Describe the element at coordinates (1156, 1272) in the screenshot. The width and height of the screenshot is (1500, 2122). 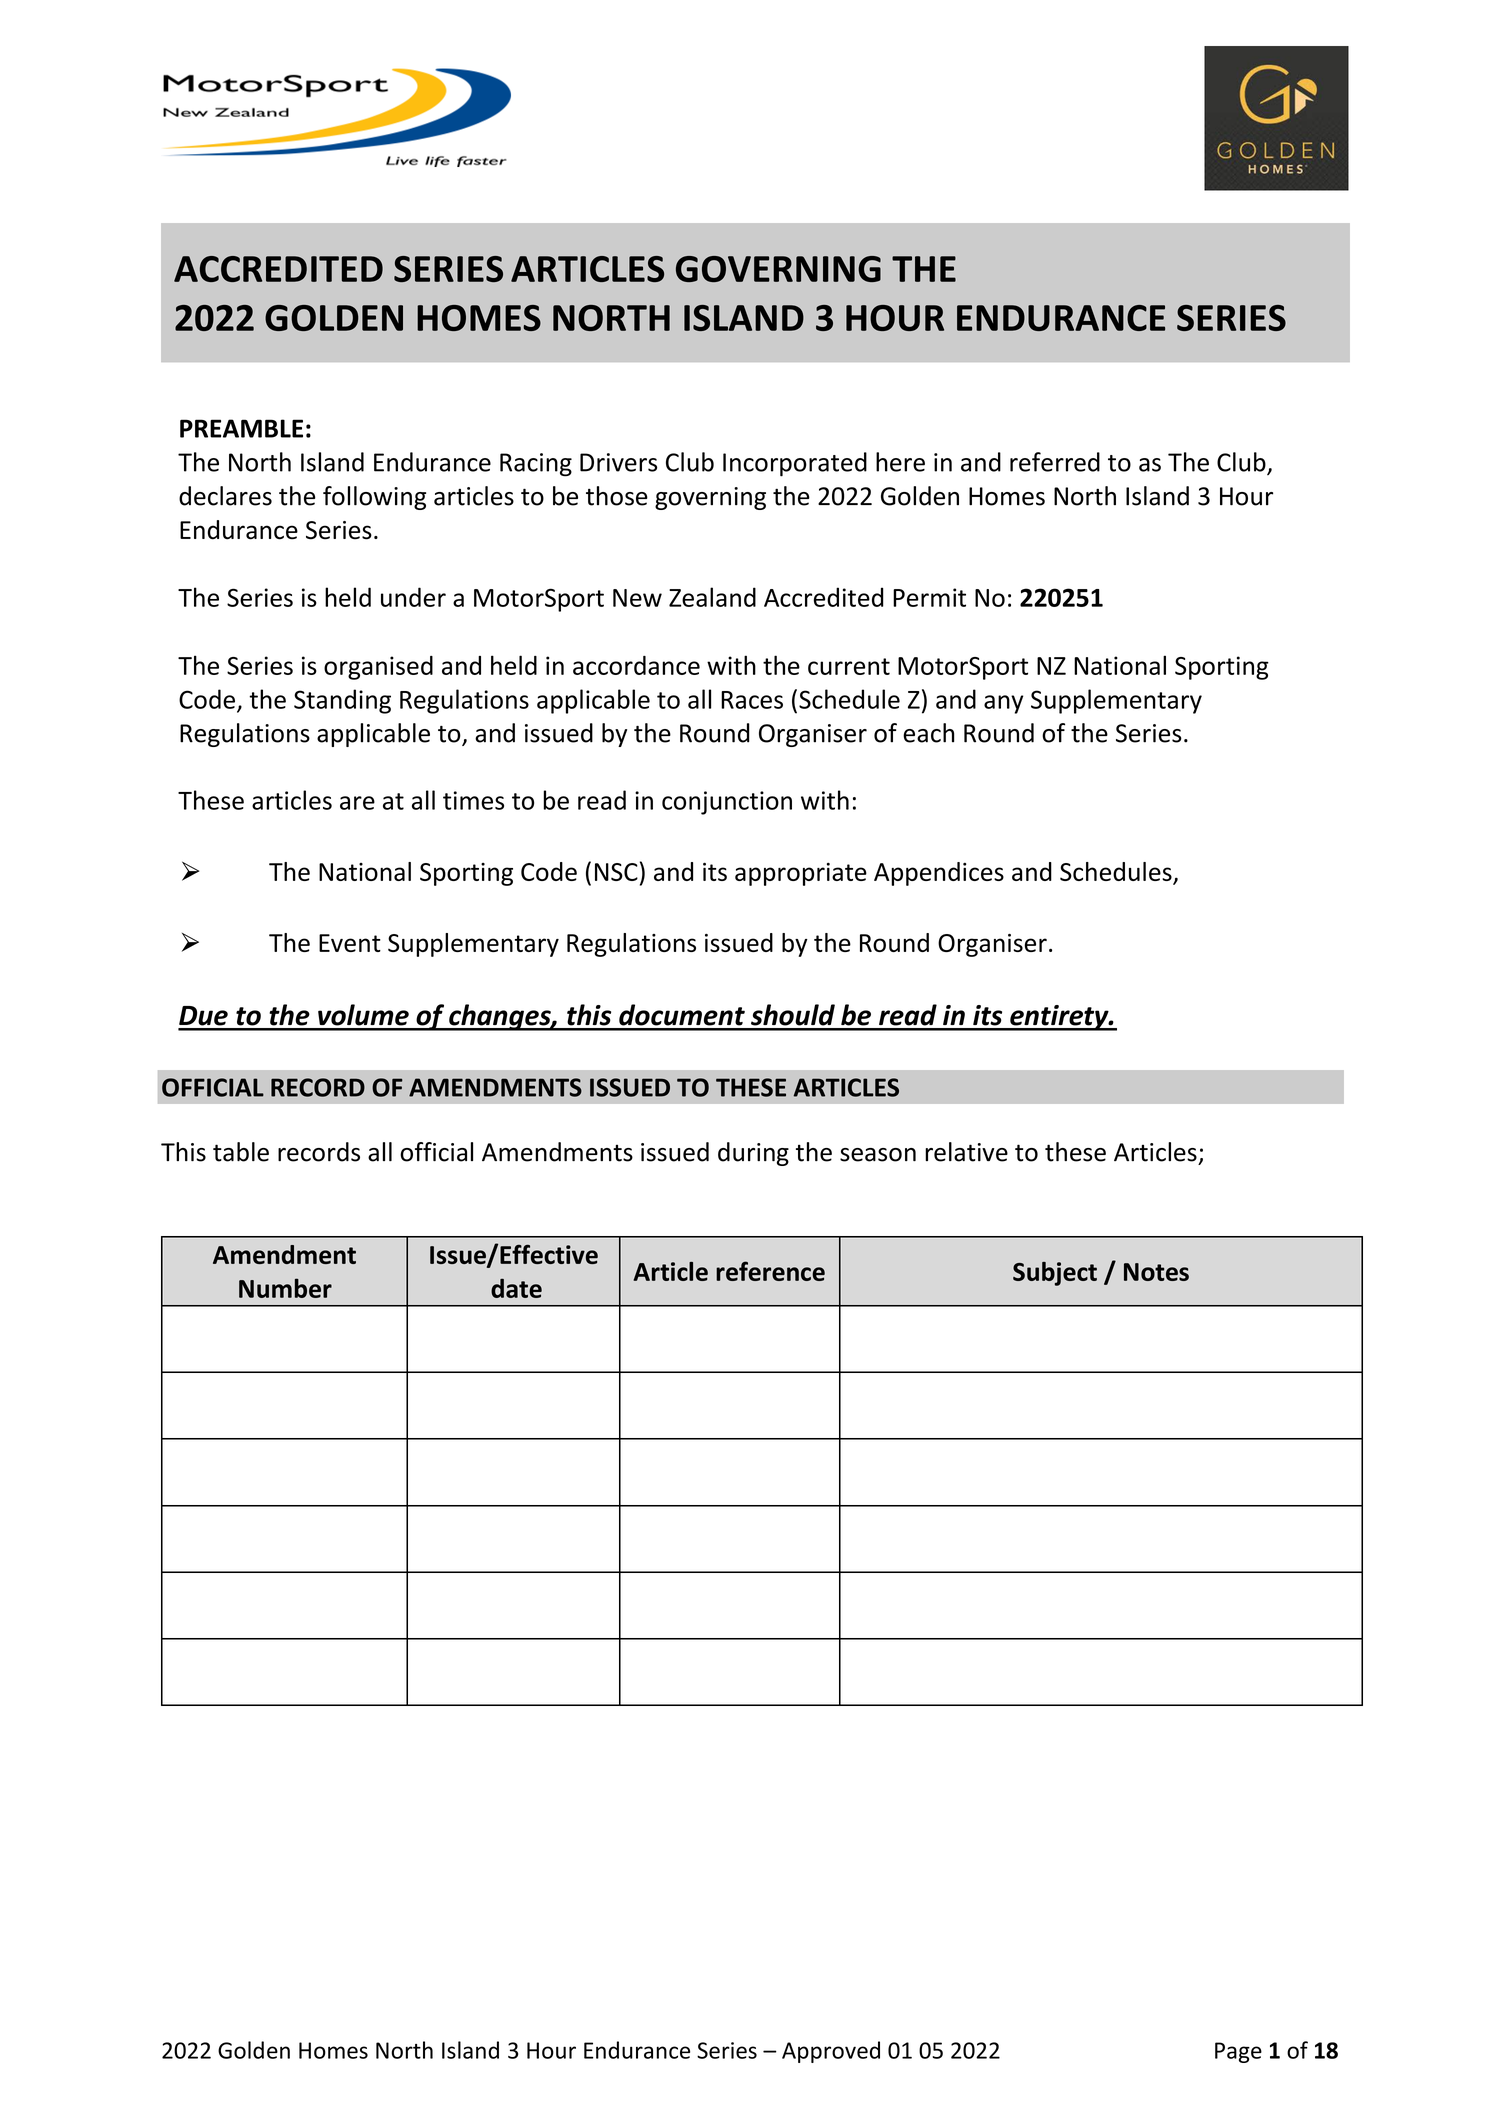
I see `Notes` at that location.
